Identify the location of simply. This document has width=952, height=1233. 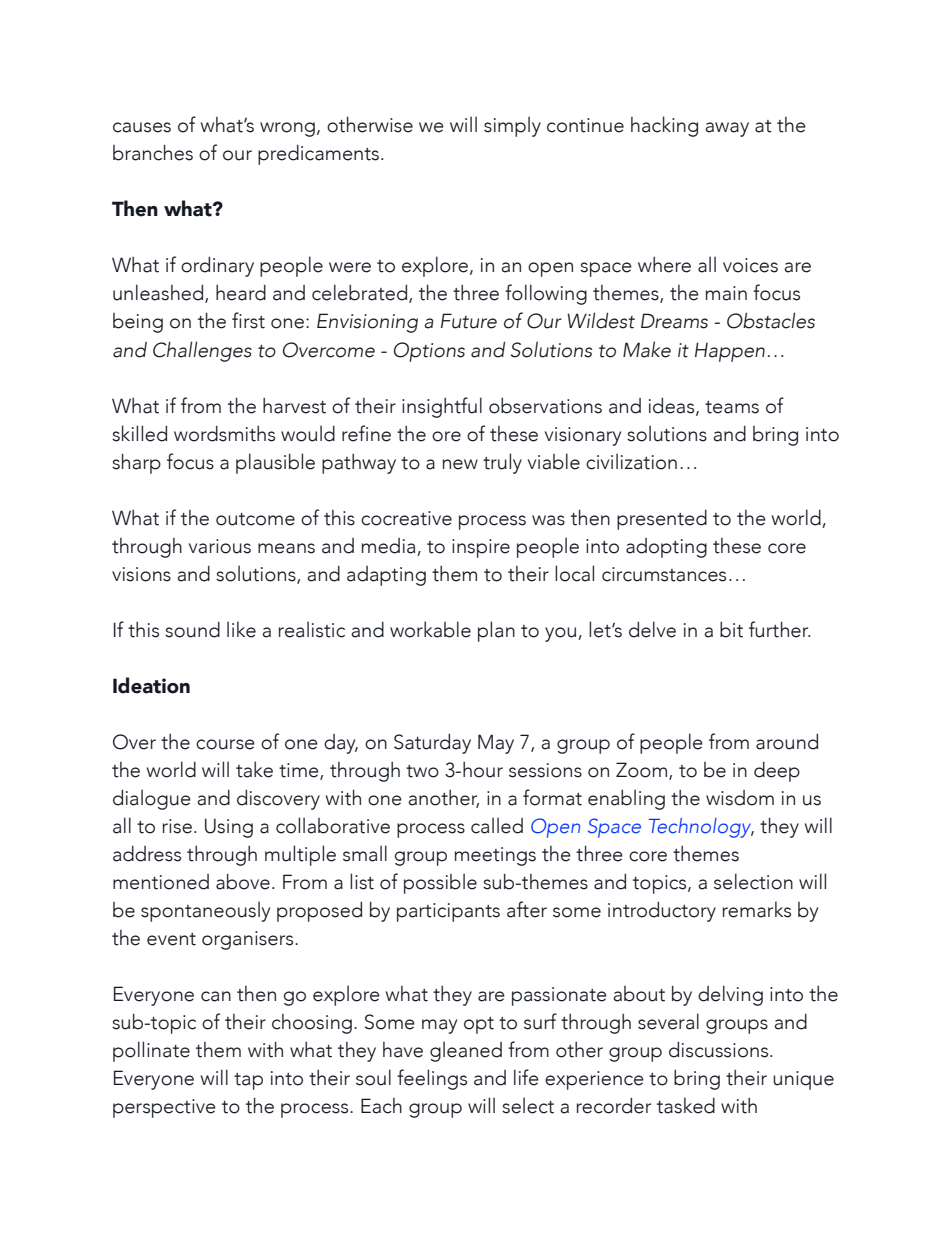
(512, 126).
